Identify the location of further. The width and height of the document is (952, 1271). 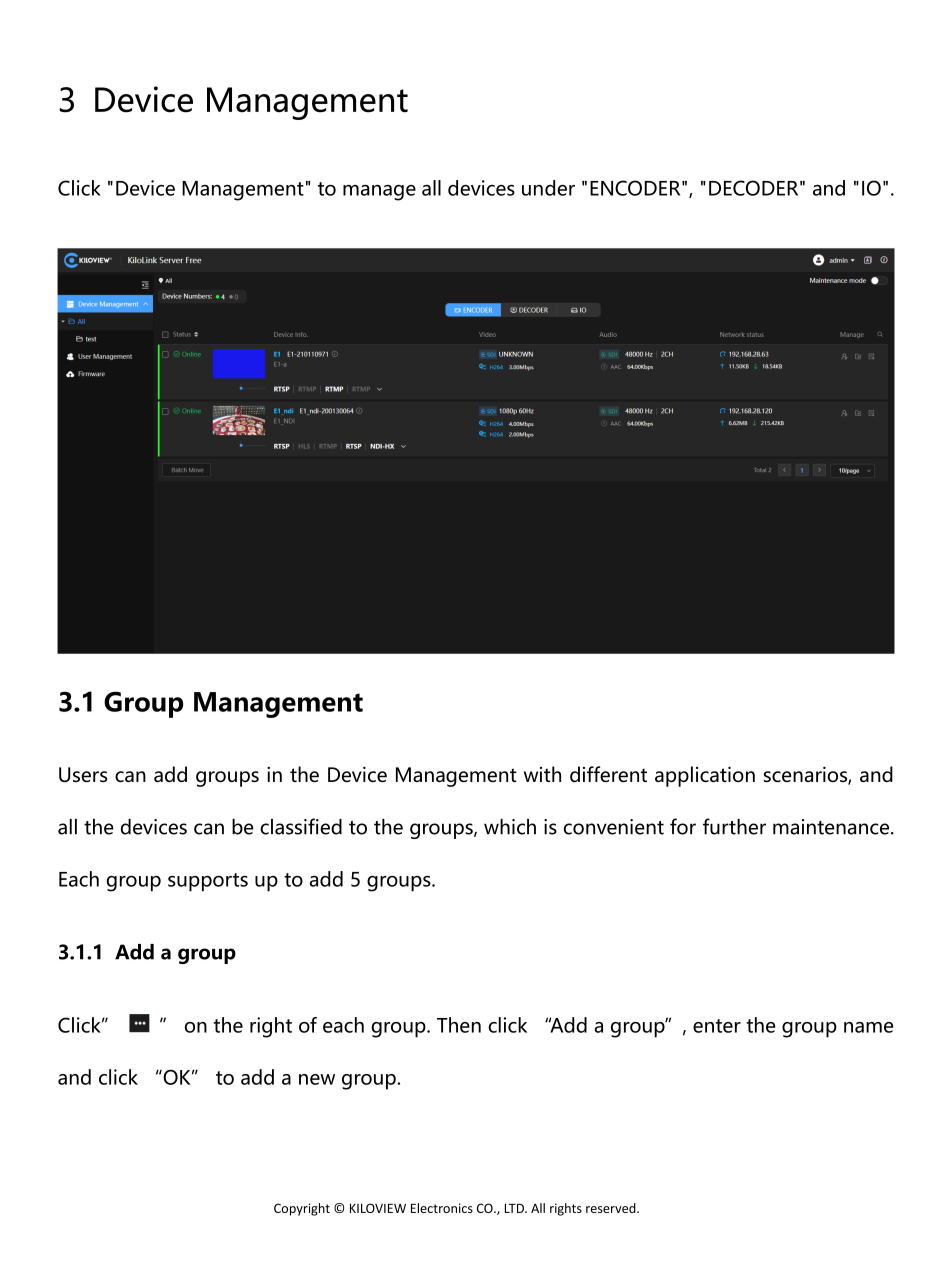
(734, 826).
